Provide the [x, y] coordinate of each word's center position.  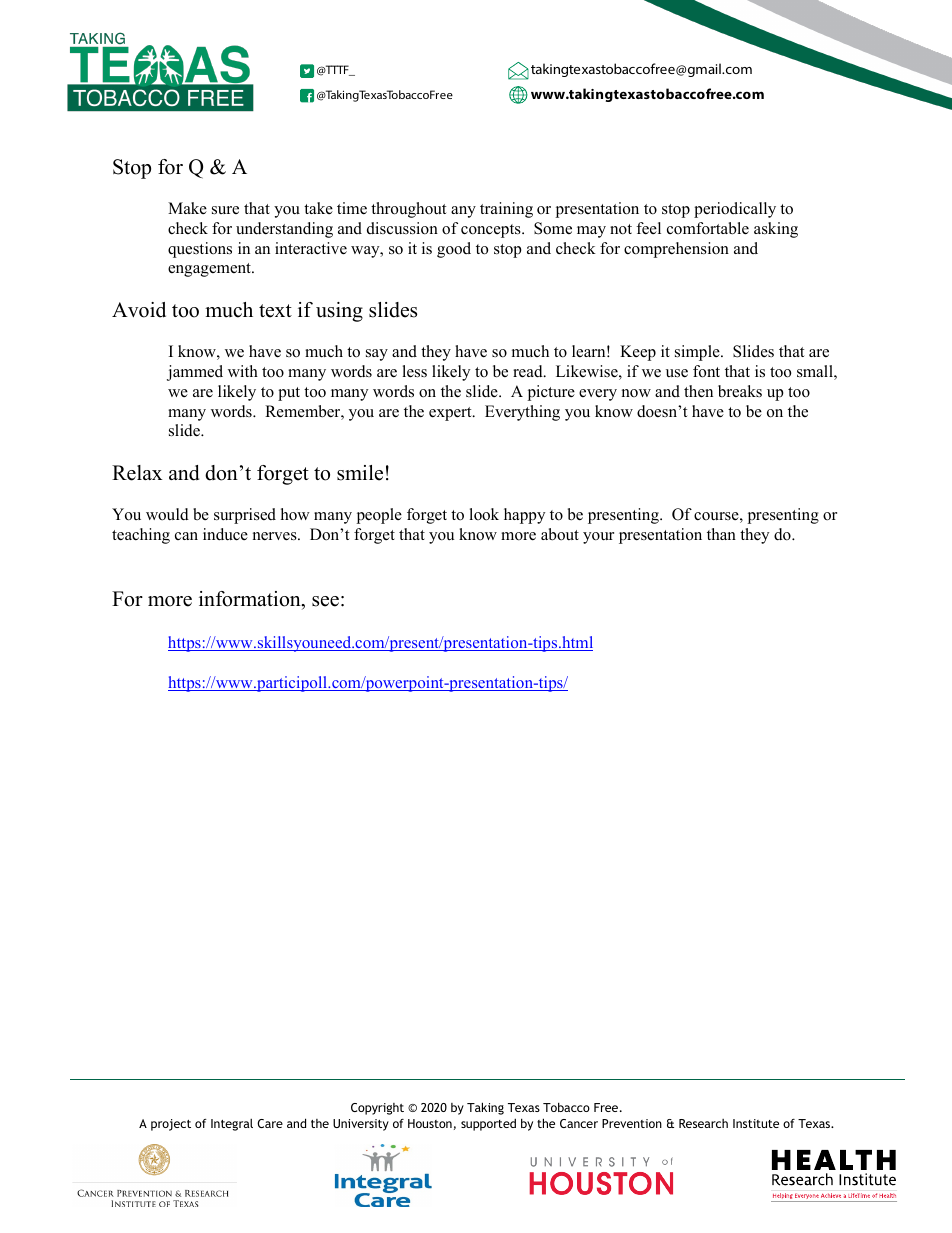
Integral [232, 1125]
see [325, 601]
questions [200, 250]
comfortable [708, 228]
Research [703, 1123]
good [454, 250]
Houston [430, 1123]
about [560, 534]
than [721, 534]
